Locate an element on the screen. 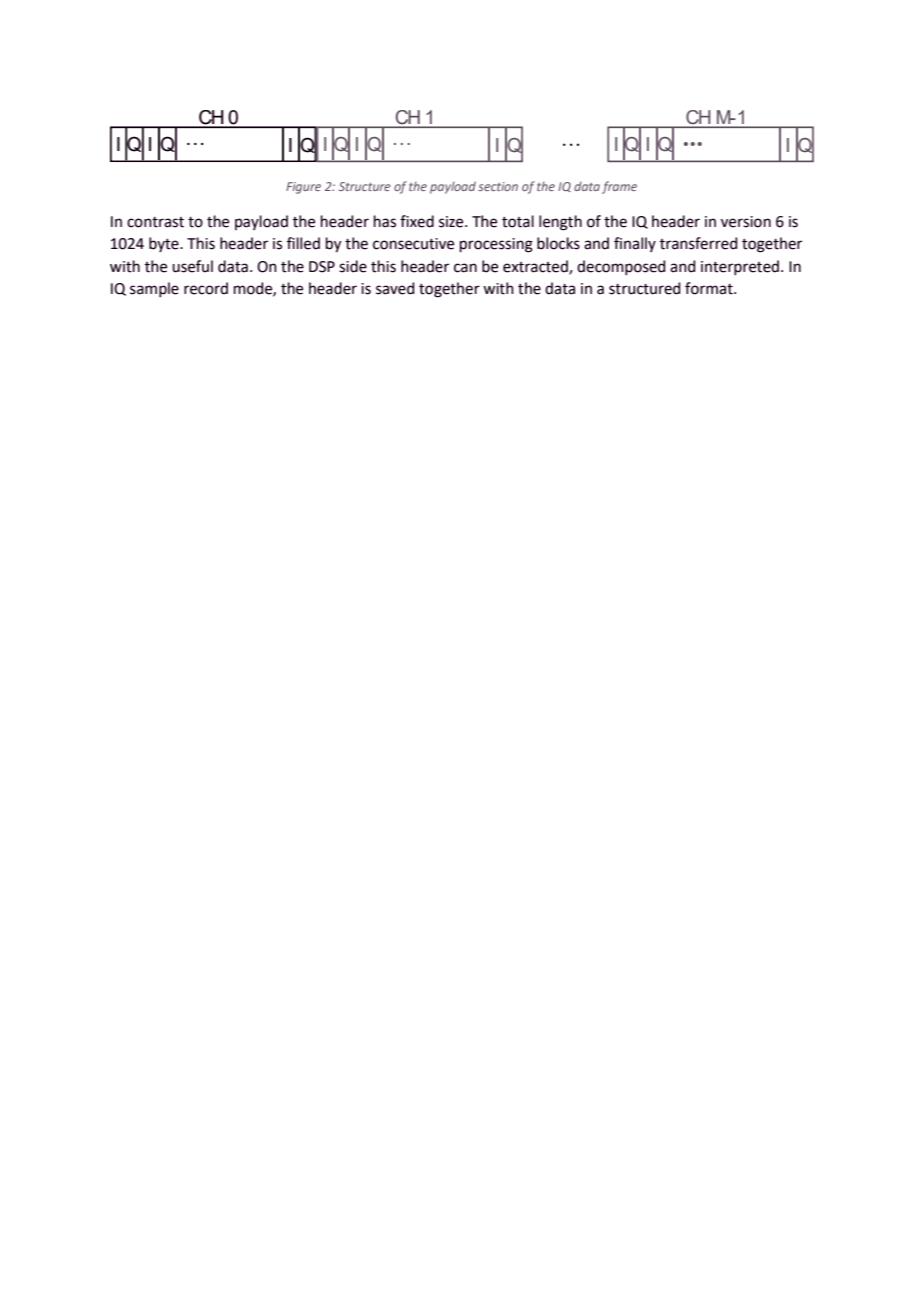  version is located at coordinates (746, 222).
